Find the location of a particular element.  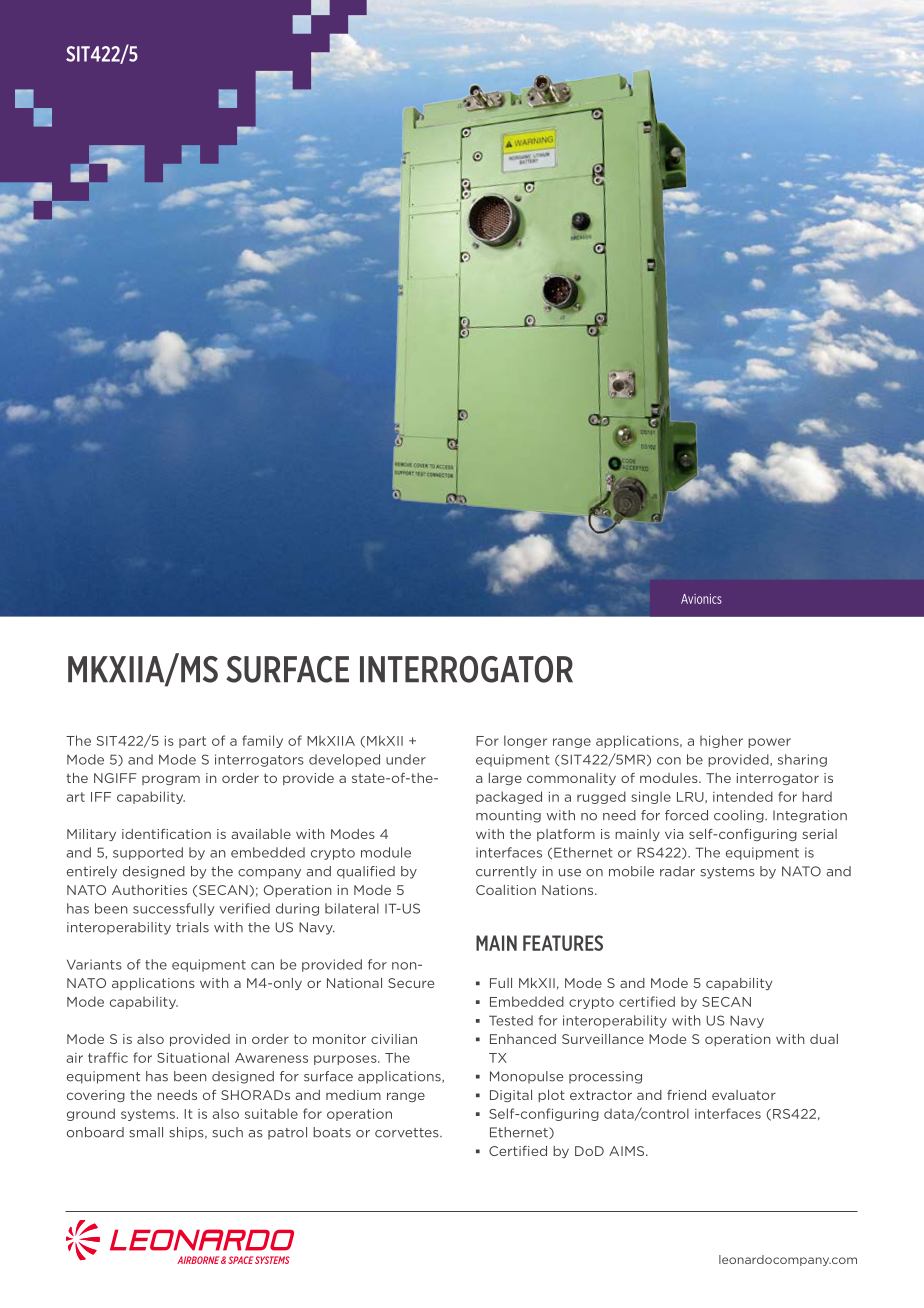

large is located at coordinates (505, 779).
